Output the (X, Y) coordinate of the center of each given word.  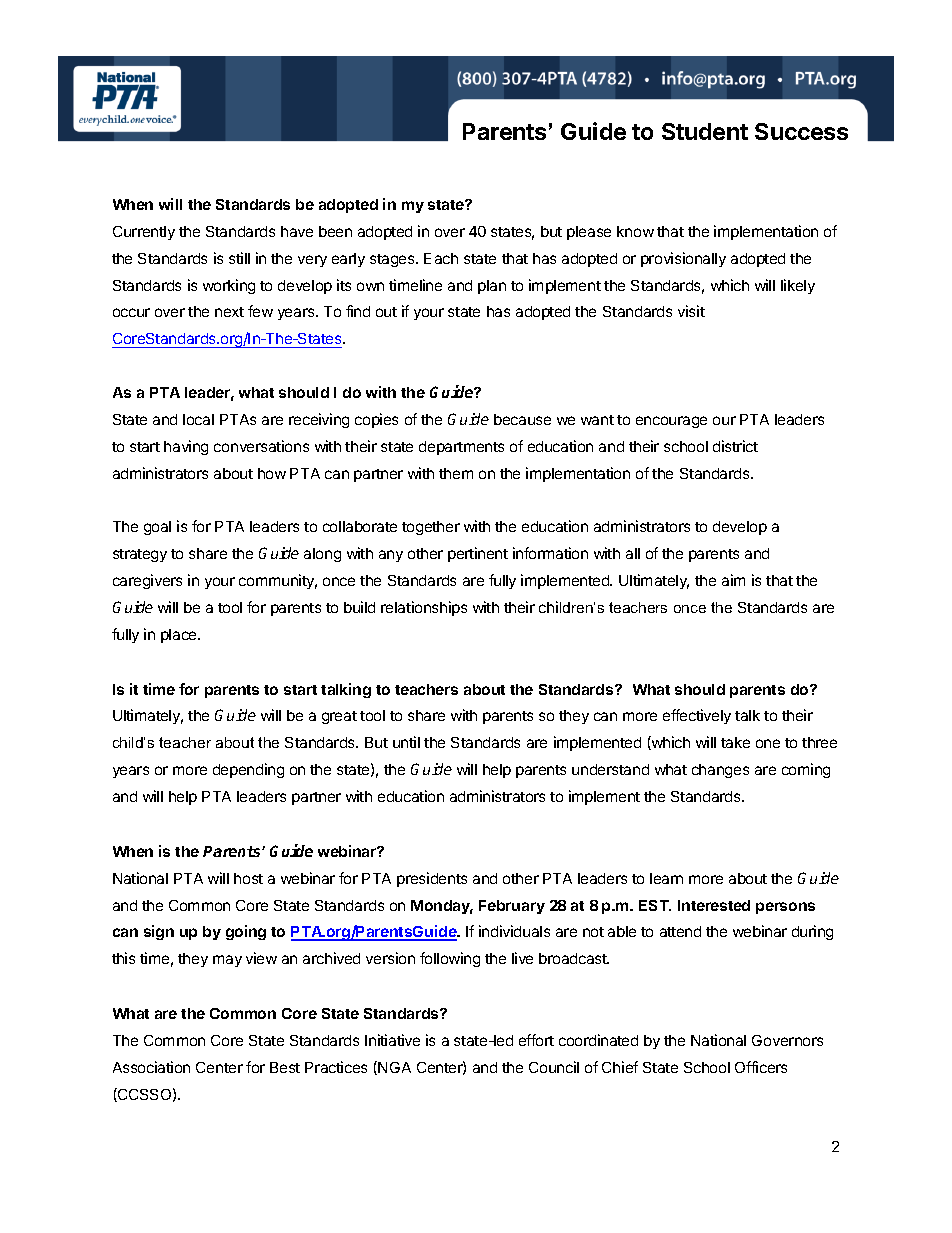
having (186, 447)
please (589, 233)
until (406, 742)
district (735, 446)
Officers (761, 1067)
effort (536, 1040)
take (735, 742)
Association (151, 1067)
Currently (144, 233)
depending (248, 770)
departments (461, 448)
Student (705, 131)
